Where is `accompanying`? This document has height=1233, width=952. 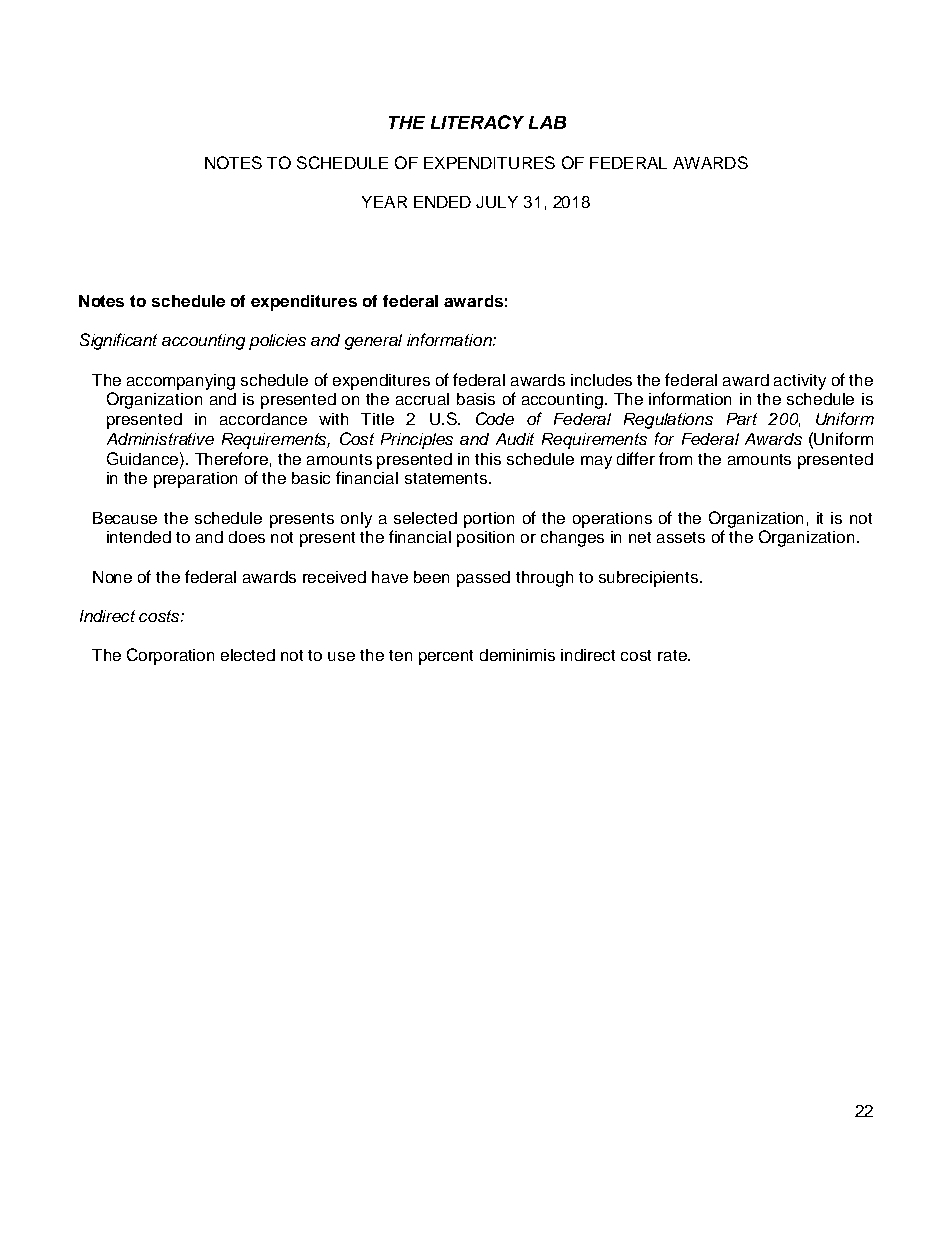
accompanying is located at coordinates (181, 382).
